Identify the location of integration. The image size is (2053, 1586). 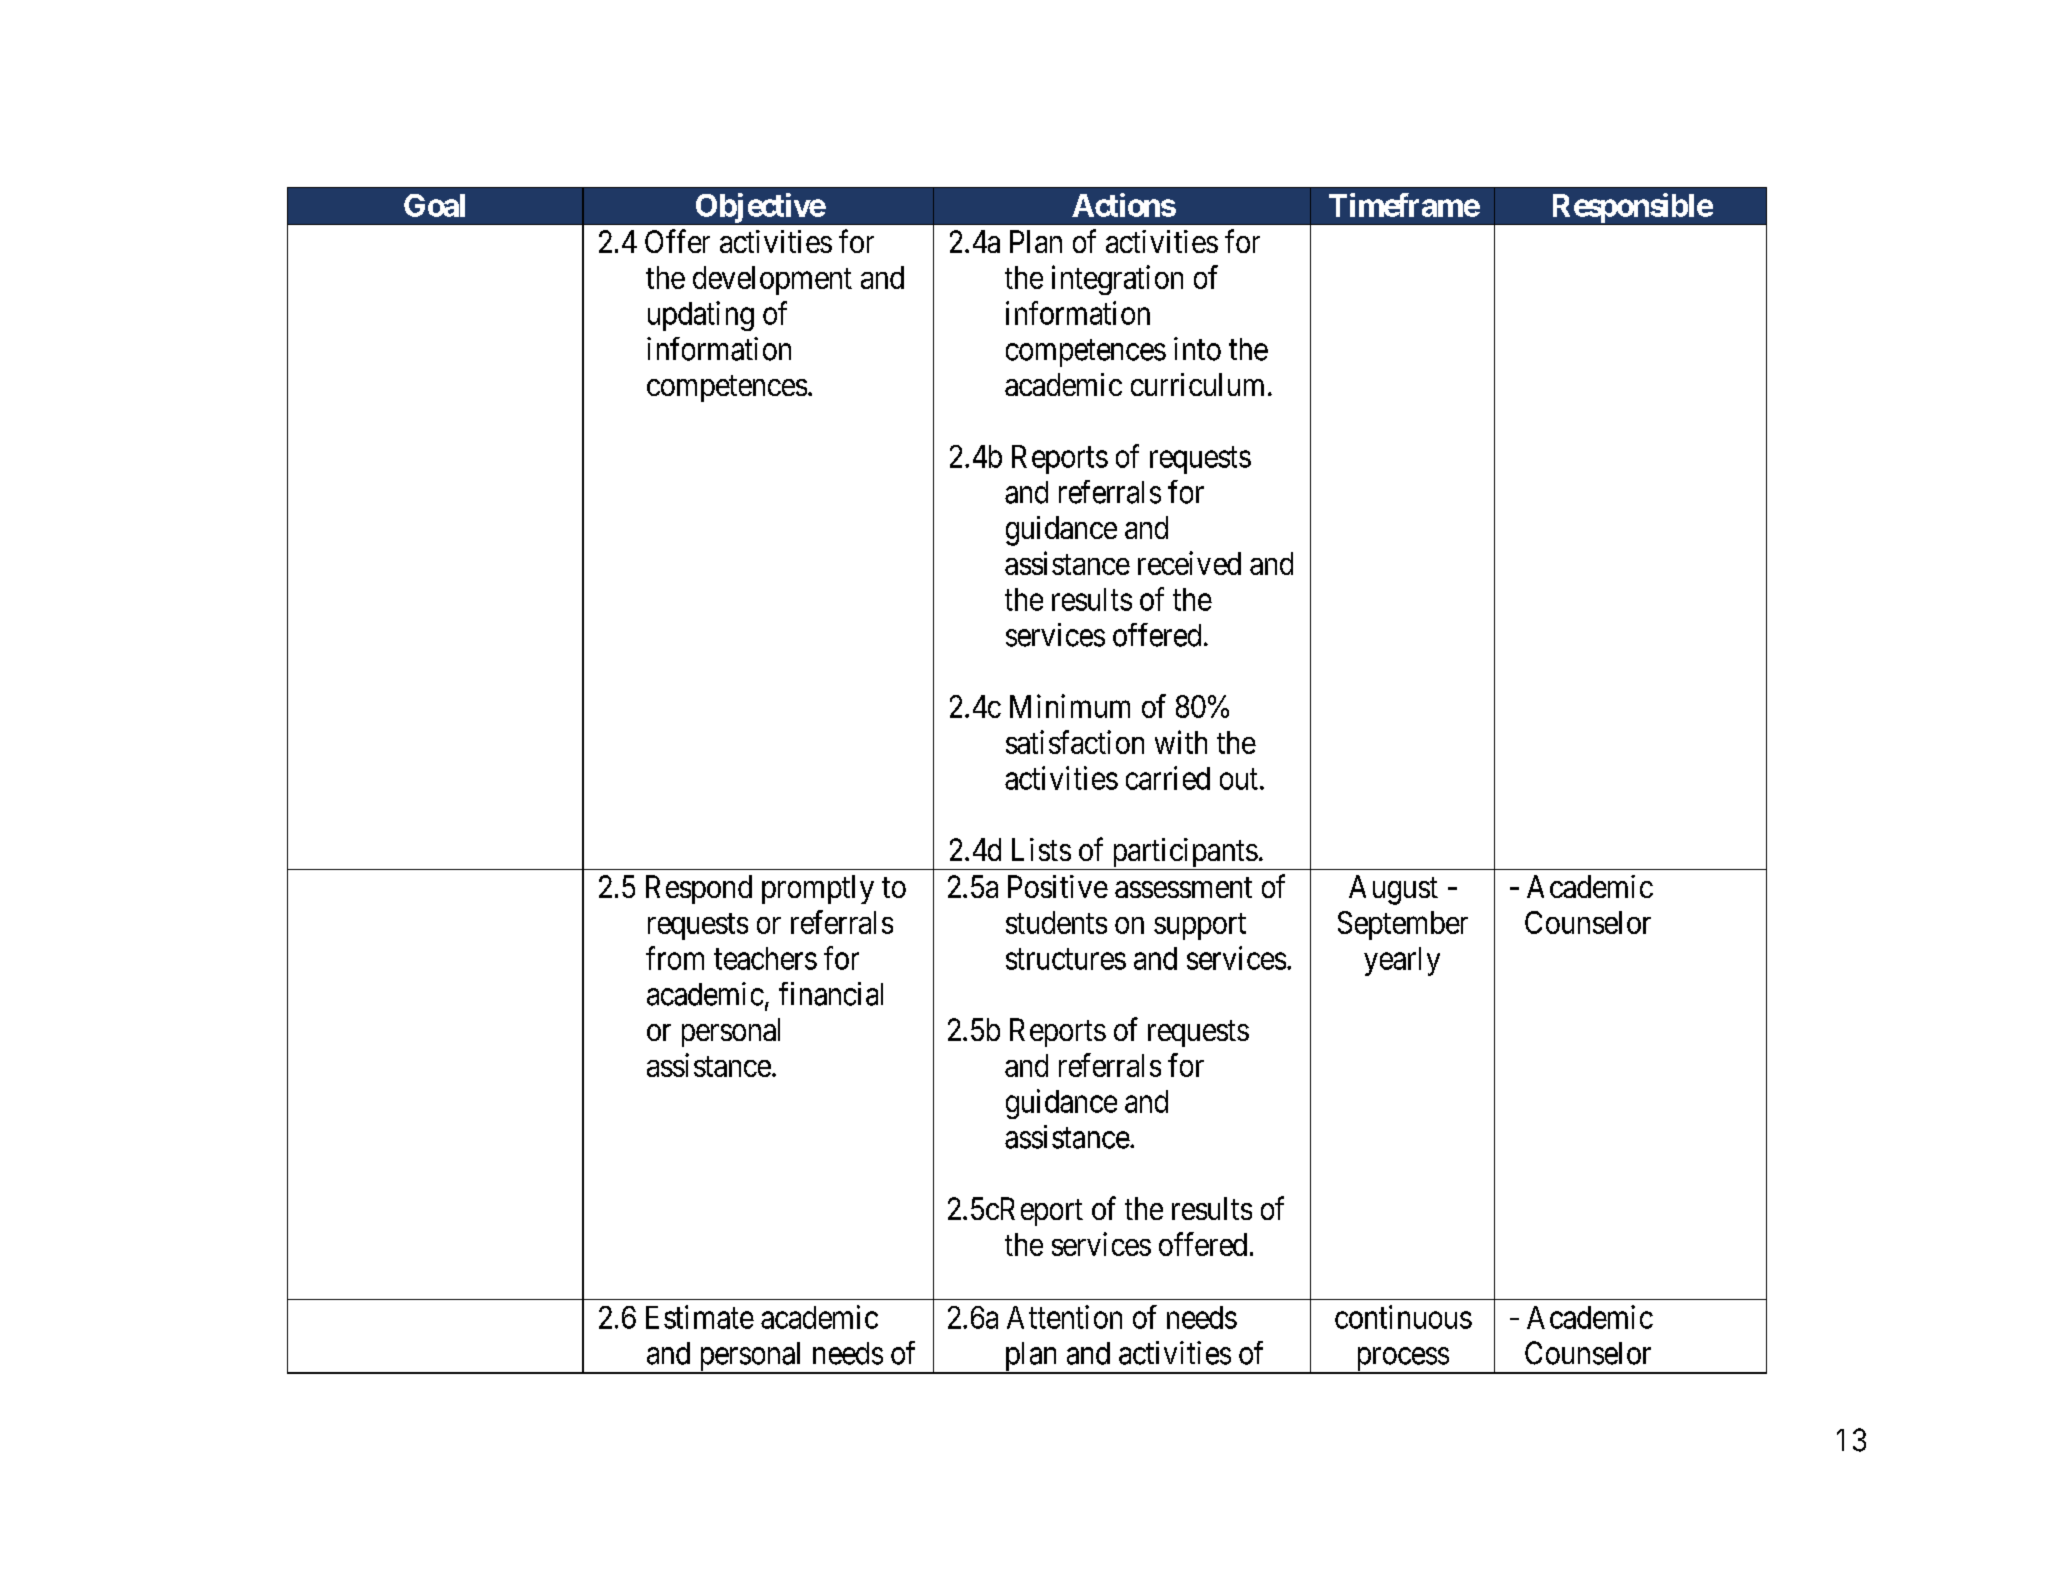
(1117, 280).
